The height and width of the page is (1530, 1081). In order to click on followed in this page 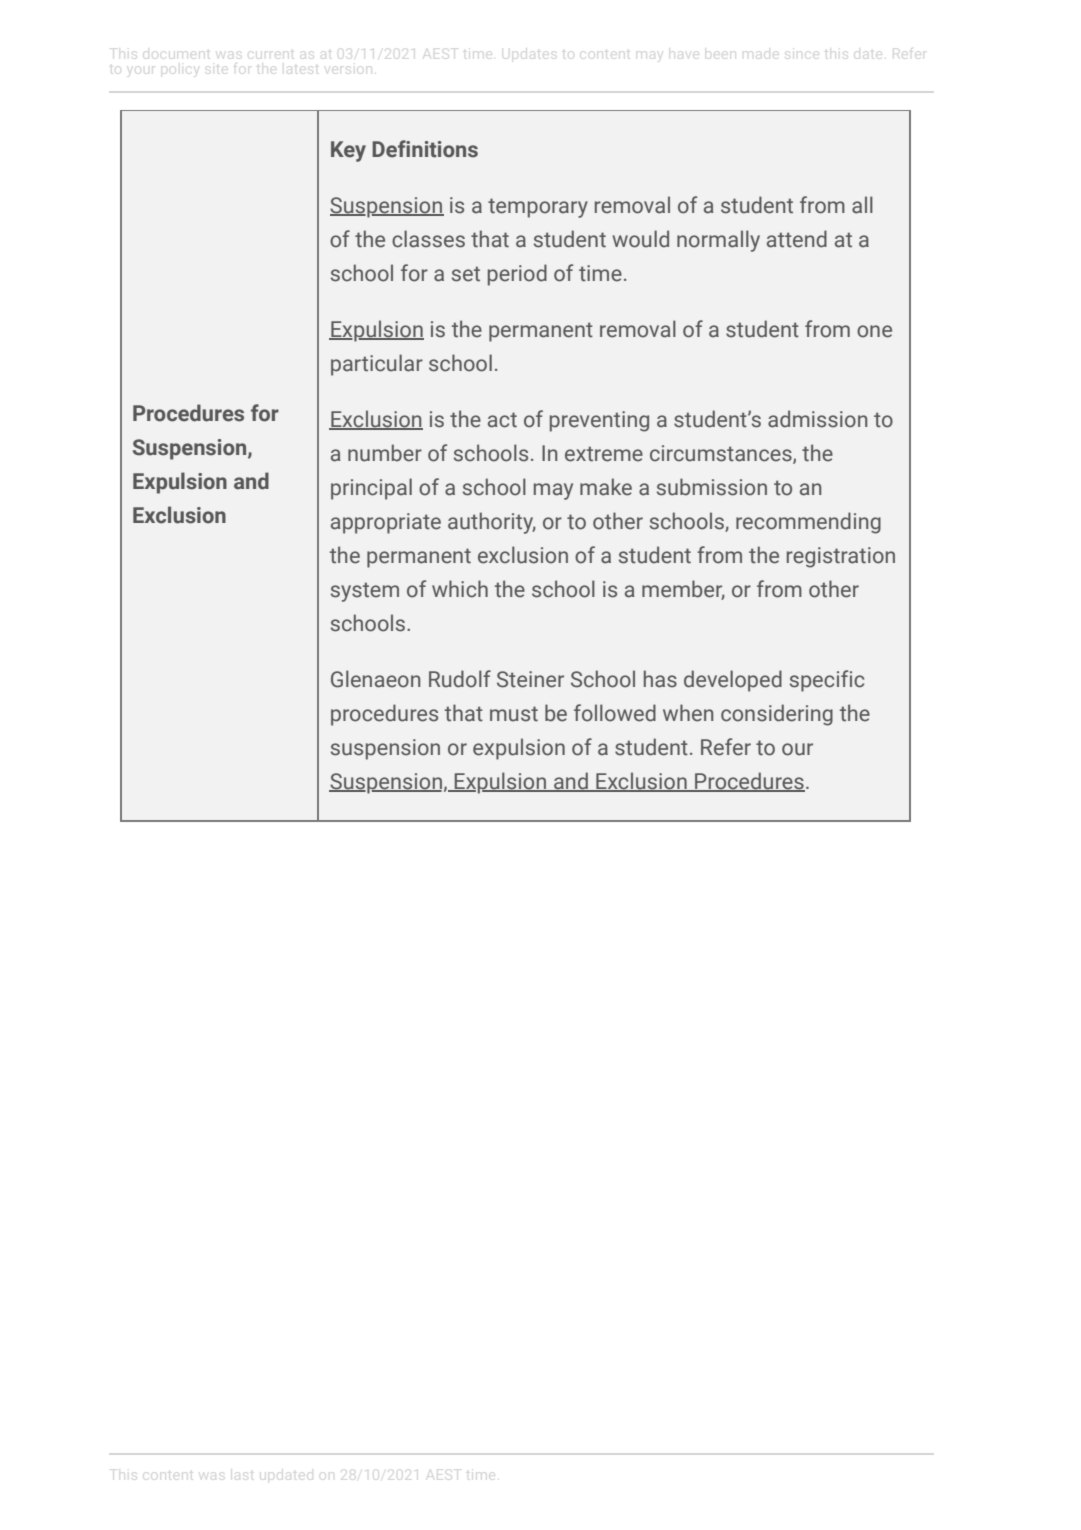, I will do `click(615, 713)`.
